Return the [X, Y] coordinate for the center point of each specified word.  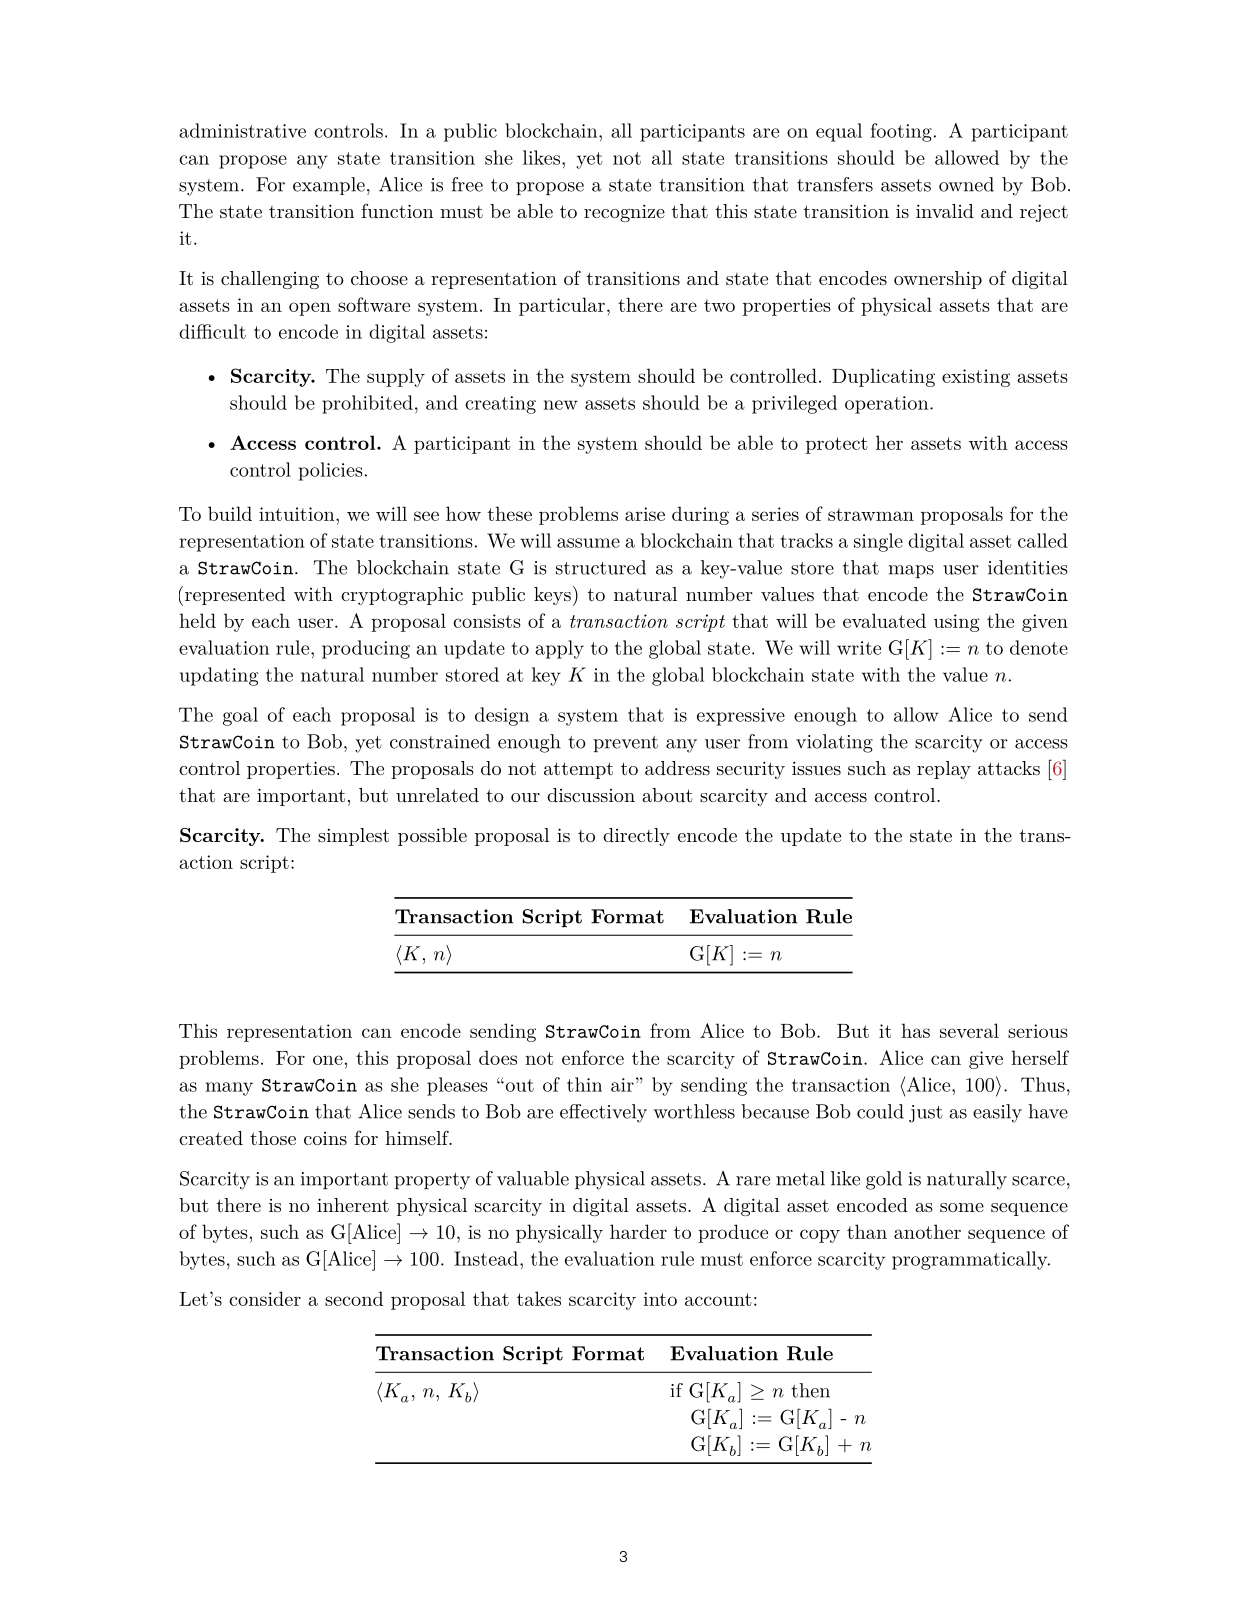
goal [240, 716]
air [622, 1085]
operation [888, 405]
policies [331, 471]
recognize [624, 213]
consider [265, 1298]
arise [645, 514]
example [329, 186]
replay [944, 770]
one [328, 1060]
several [969, 1030]
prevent [625, 744]
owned [966, 184]
